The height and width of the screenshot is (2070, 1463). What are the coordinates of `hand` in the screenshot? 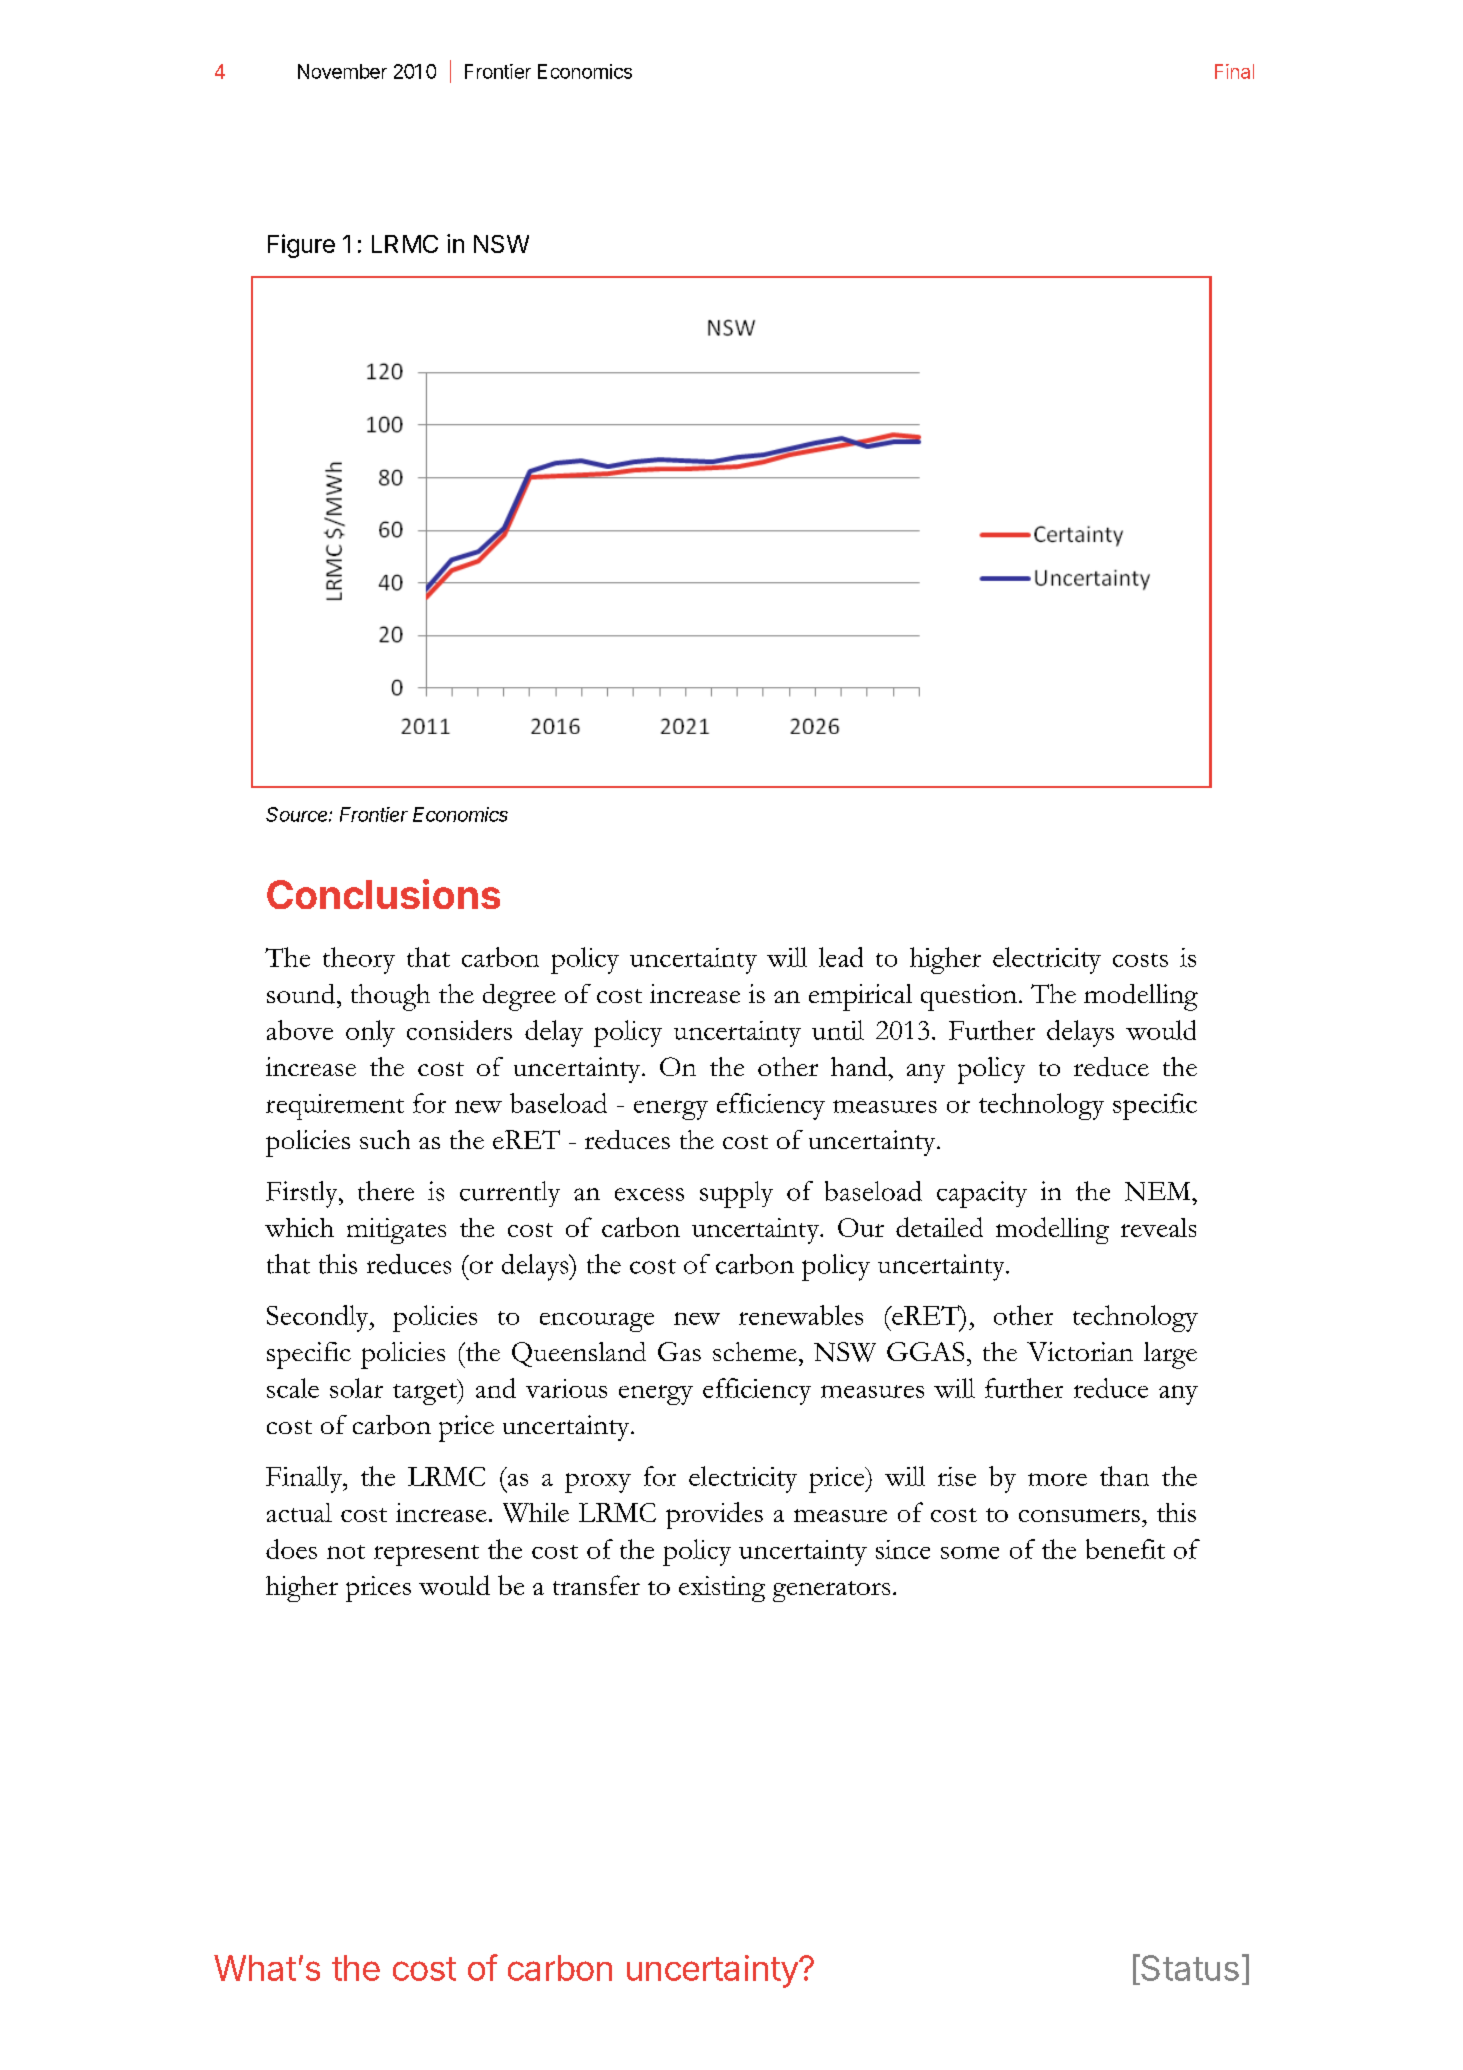 It's located at (860, 1066).
